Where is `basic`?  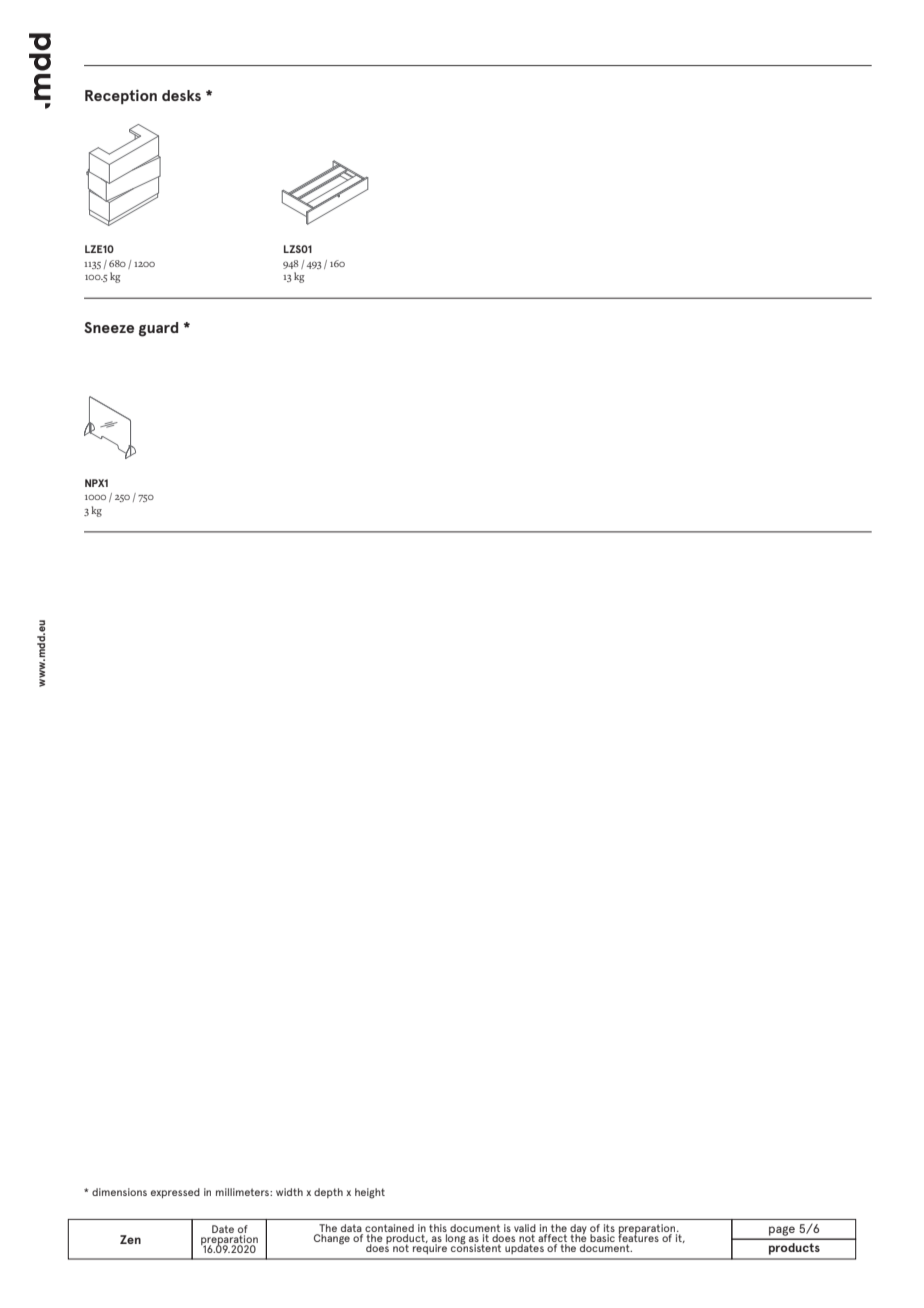
basic is located at coordinates (602, 1238).
